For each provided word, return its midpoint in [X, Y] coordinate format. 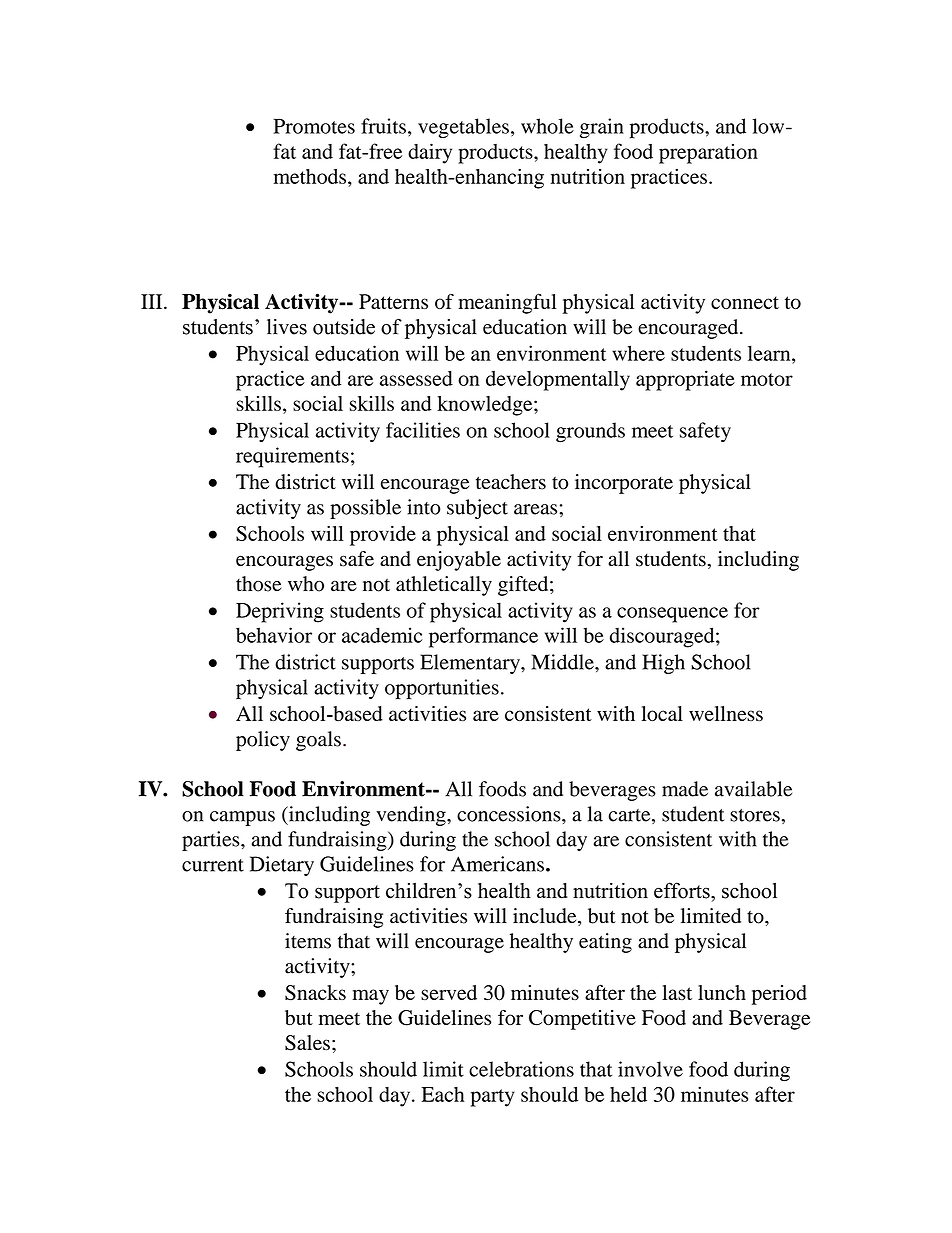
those [259, 584]
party [493, 1098]
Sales [307, 1043]
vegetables [463, 128]
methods [310, 176]
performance [483, 637]
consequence [672, 615]
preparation [708, 154]
